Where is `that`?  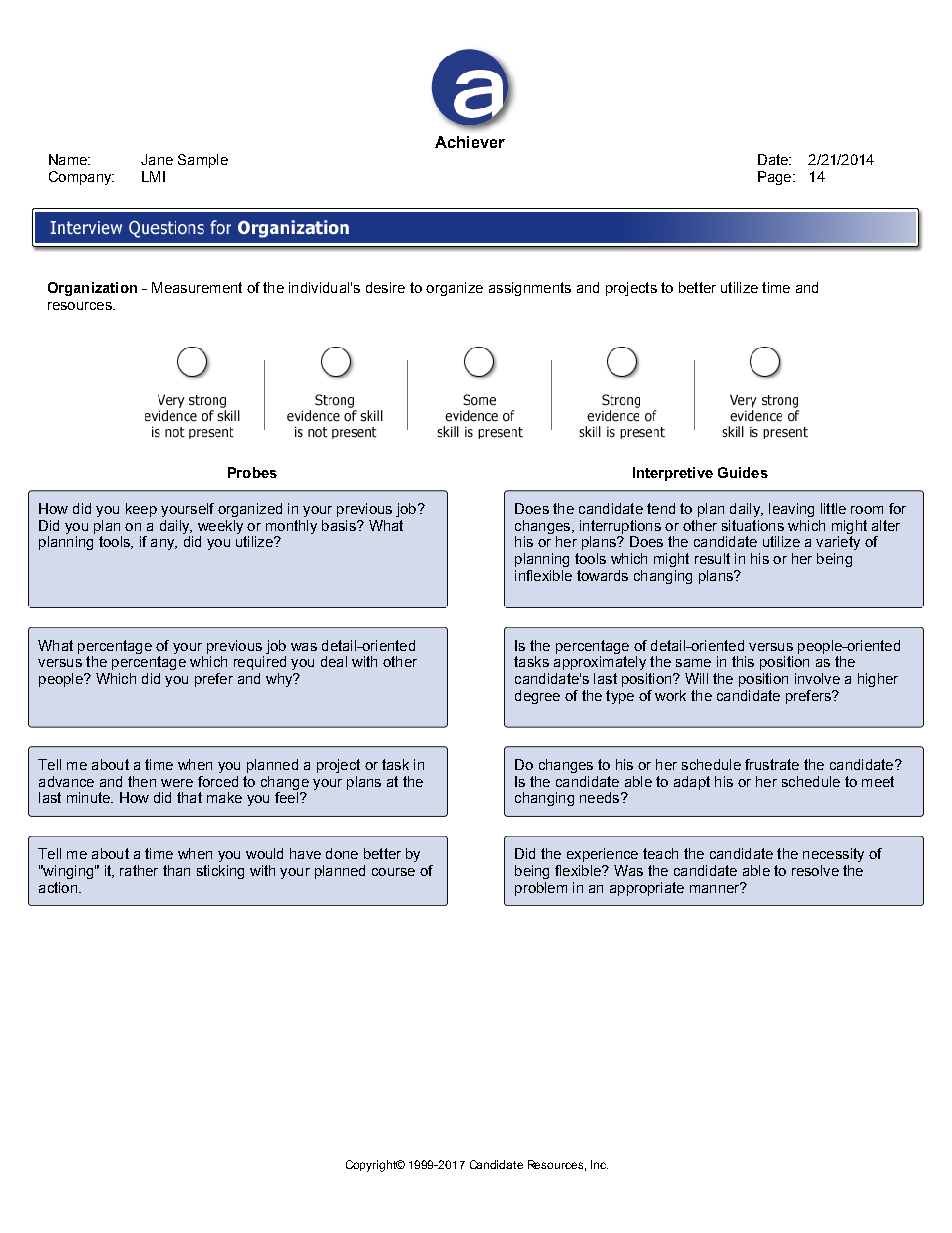
that is located at coordinates (189, 797).
